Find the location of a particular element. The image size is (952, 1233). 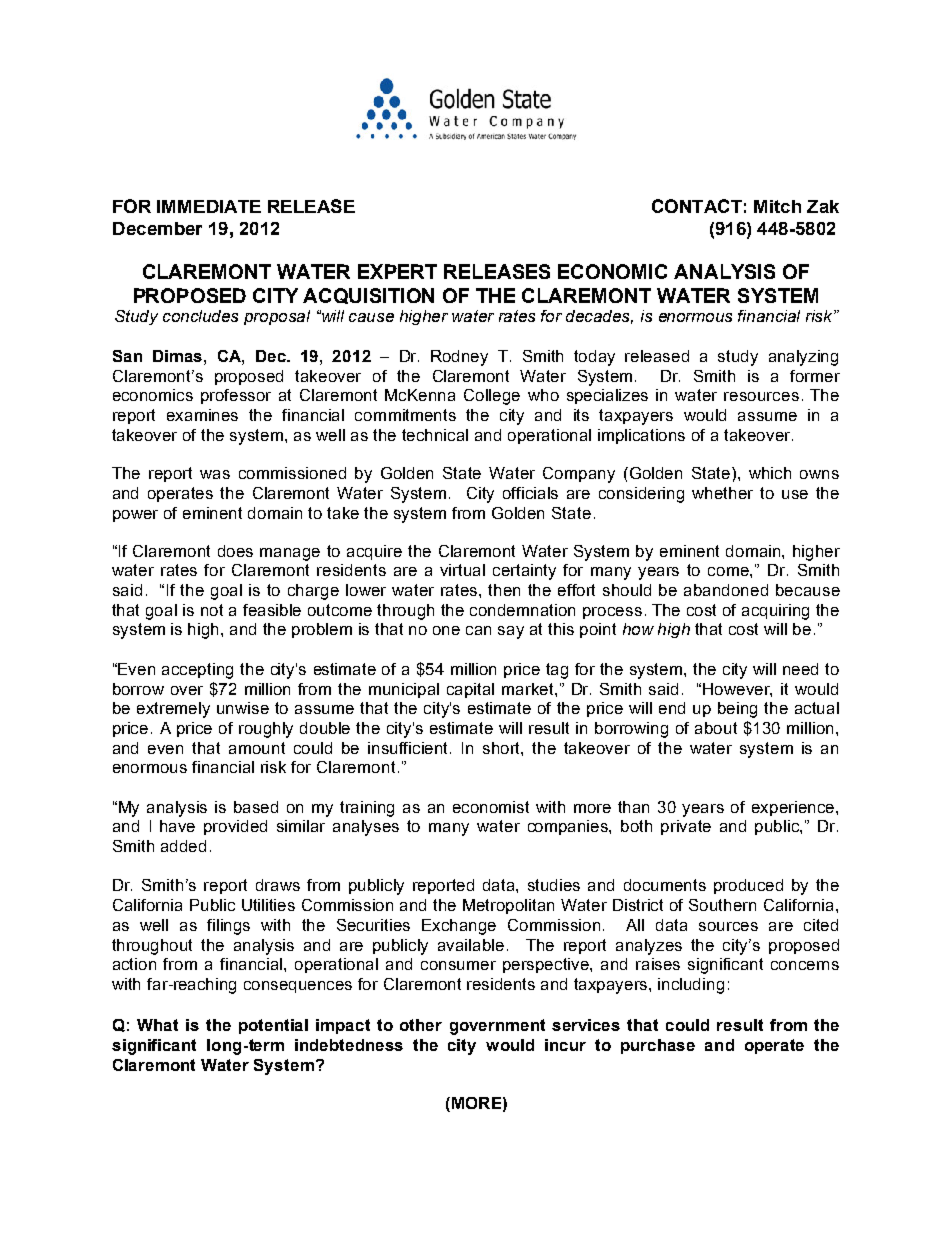

about is located at coordinates (716, 728).
